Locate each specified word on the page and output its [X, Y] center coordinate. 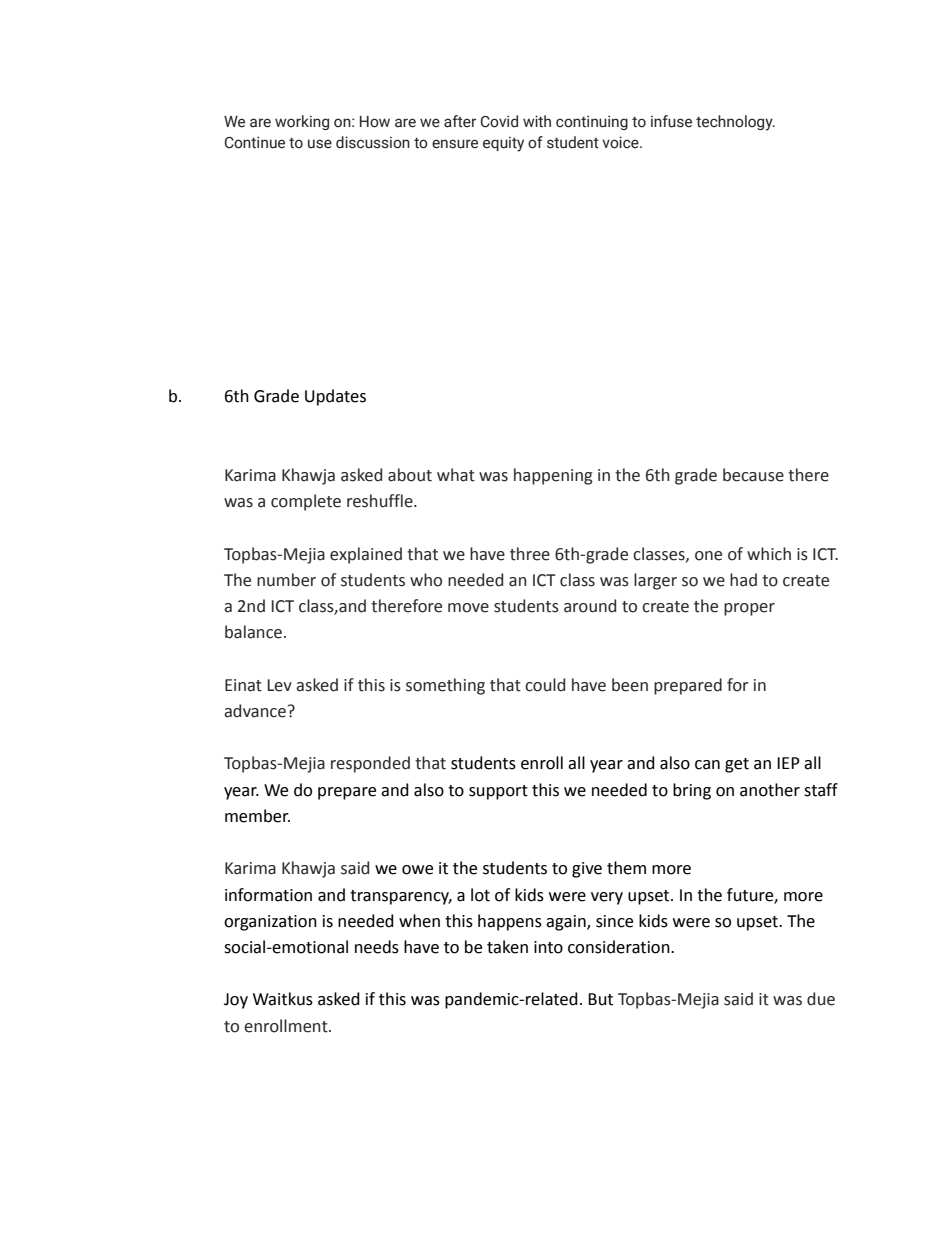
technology [735, 123]
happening [553, 476]
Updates [335, 397]
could [545, 685]
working [302, 122]
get [737, 765]
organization [270, 923]
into [548, 947]
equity [503, 144]
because [753, 475]
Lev [280, 685]
